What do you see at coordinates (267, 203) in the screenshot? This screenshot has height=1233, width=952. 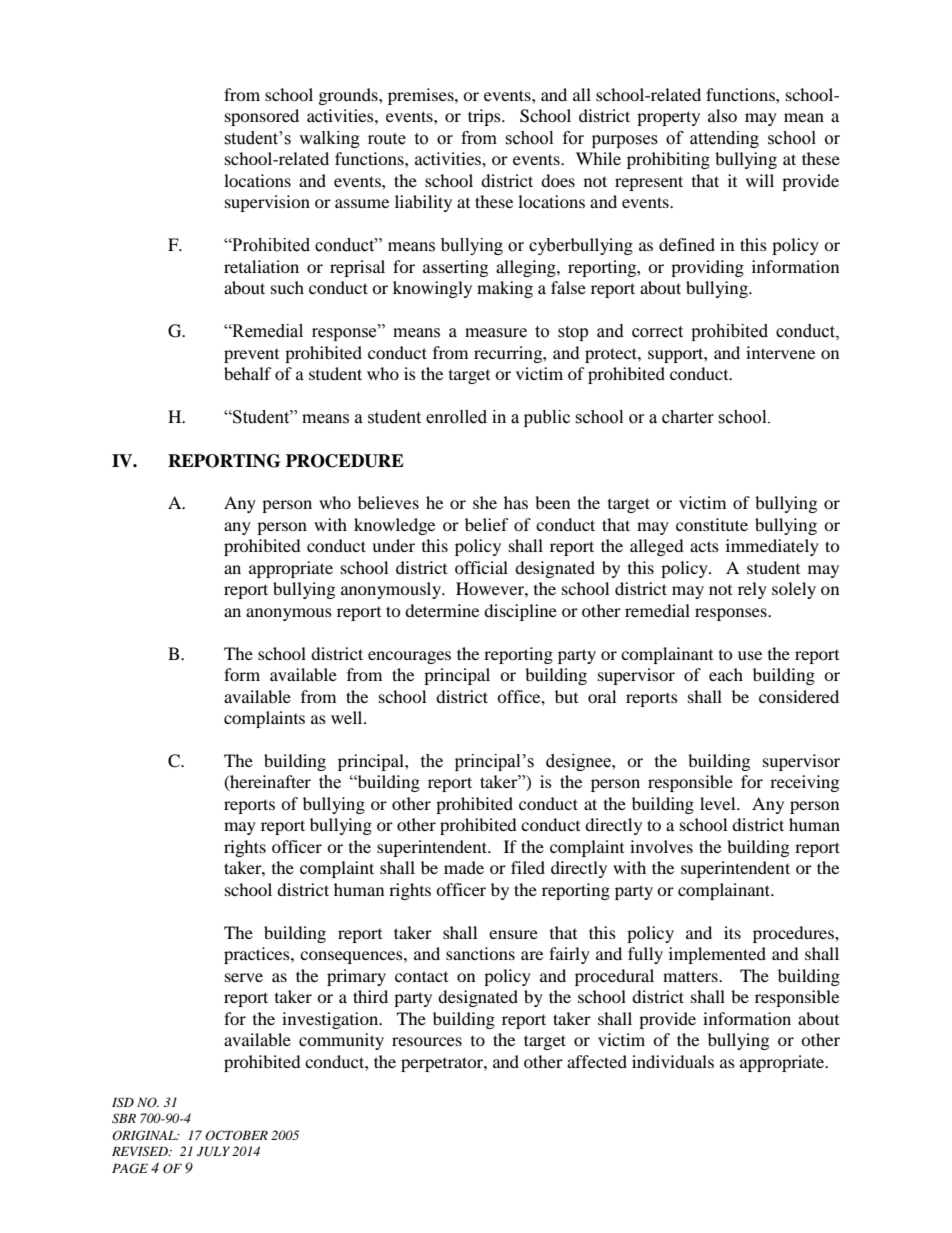 I see `supervision` at bounding box center [267, 203].
